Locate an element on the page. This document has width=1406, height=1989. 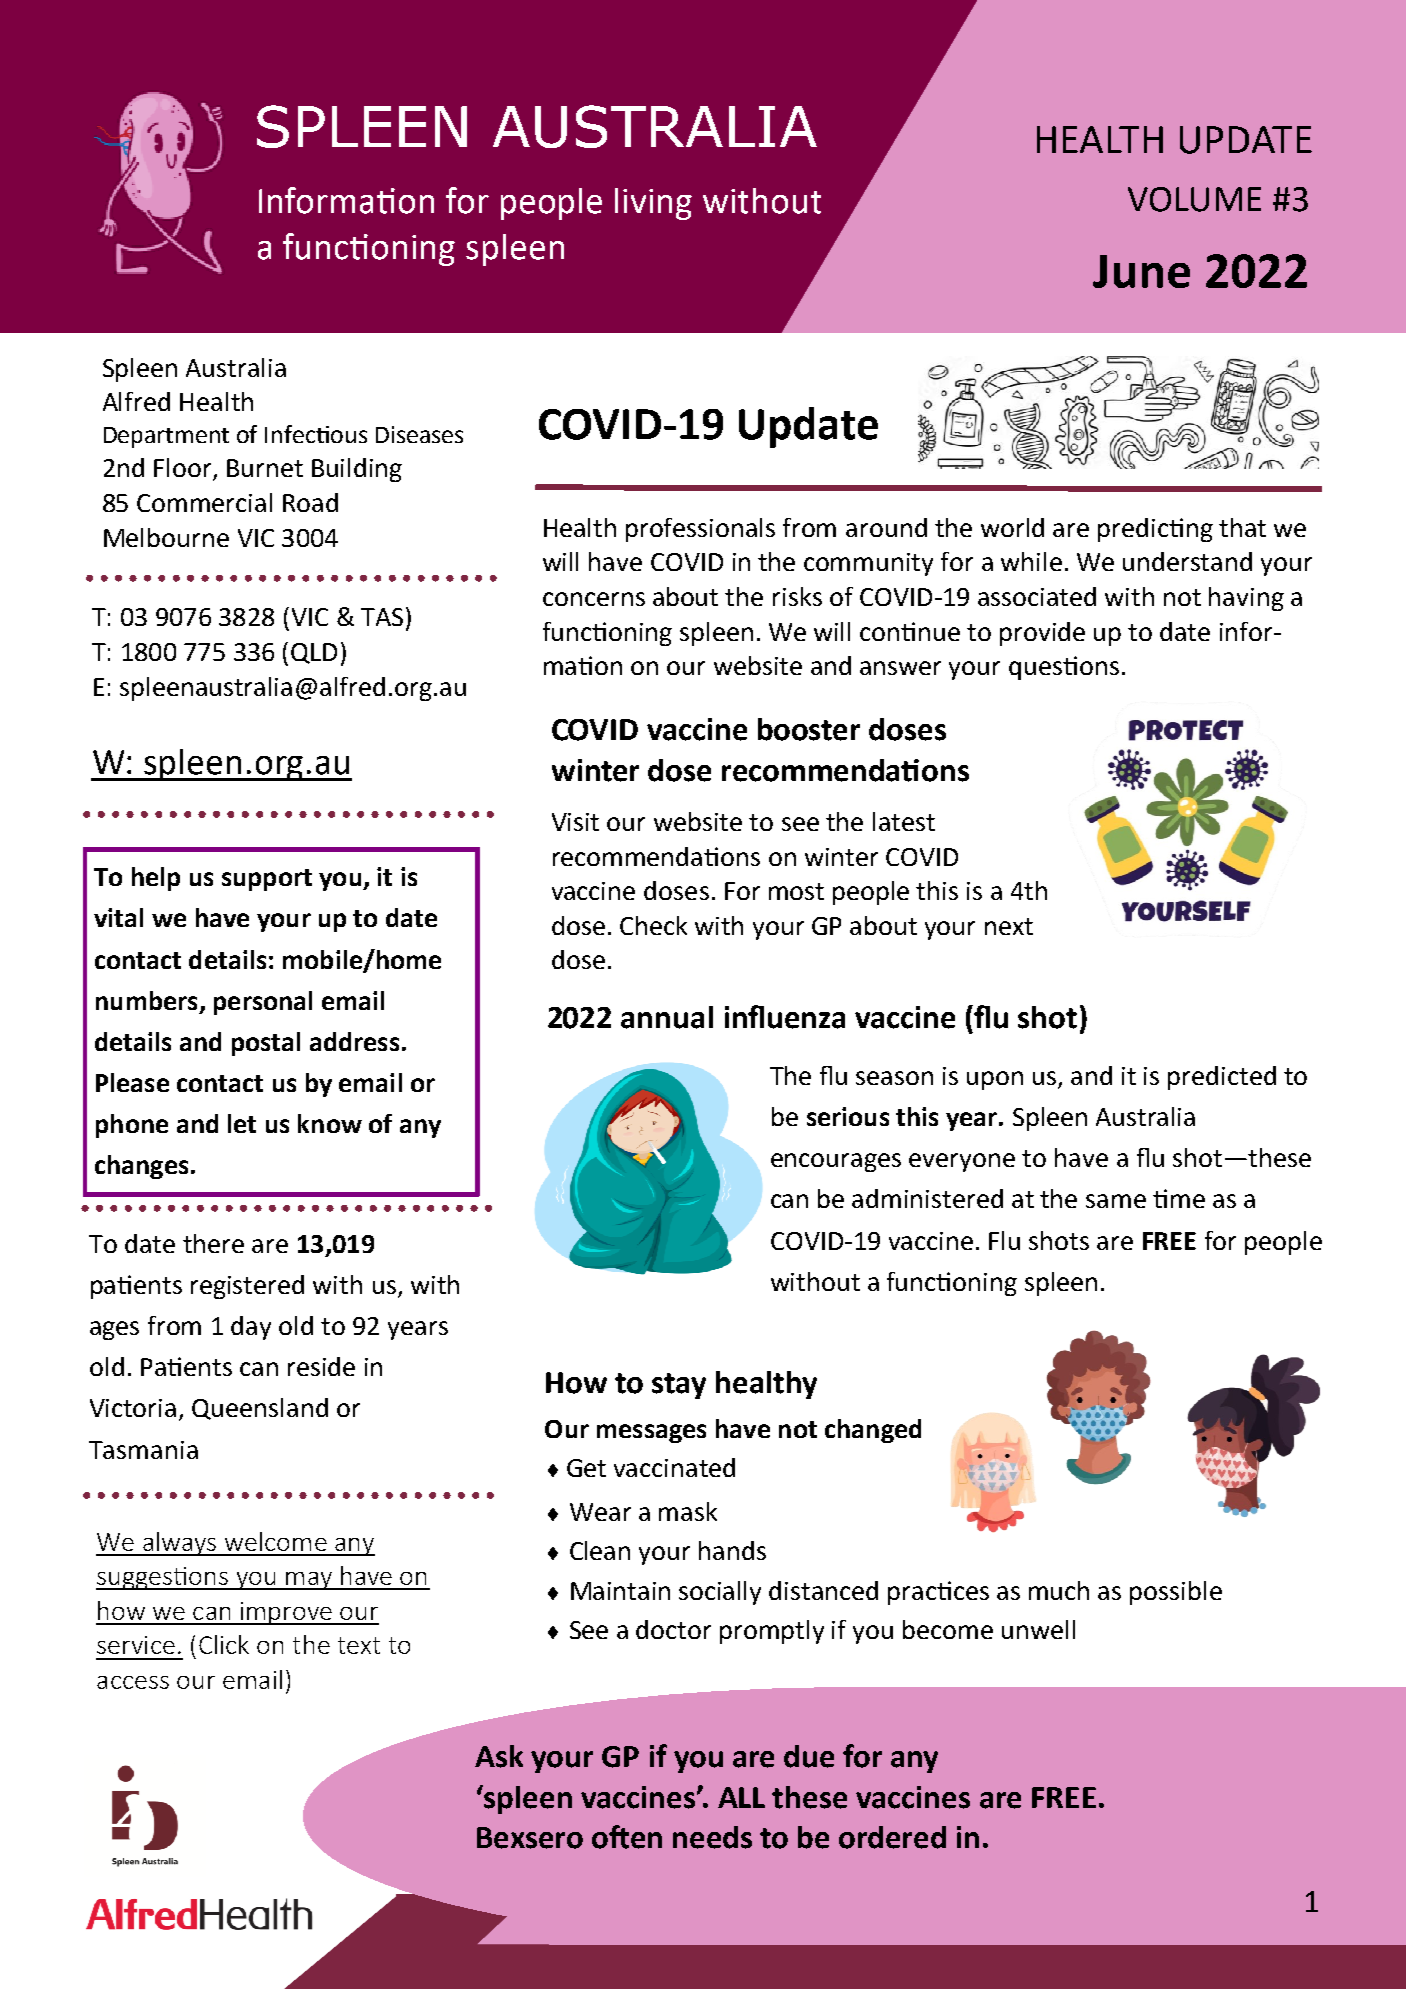
Infectious is located at coordinates (316, 434).
